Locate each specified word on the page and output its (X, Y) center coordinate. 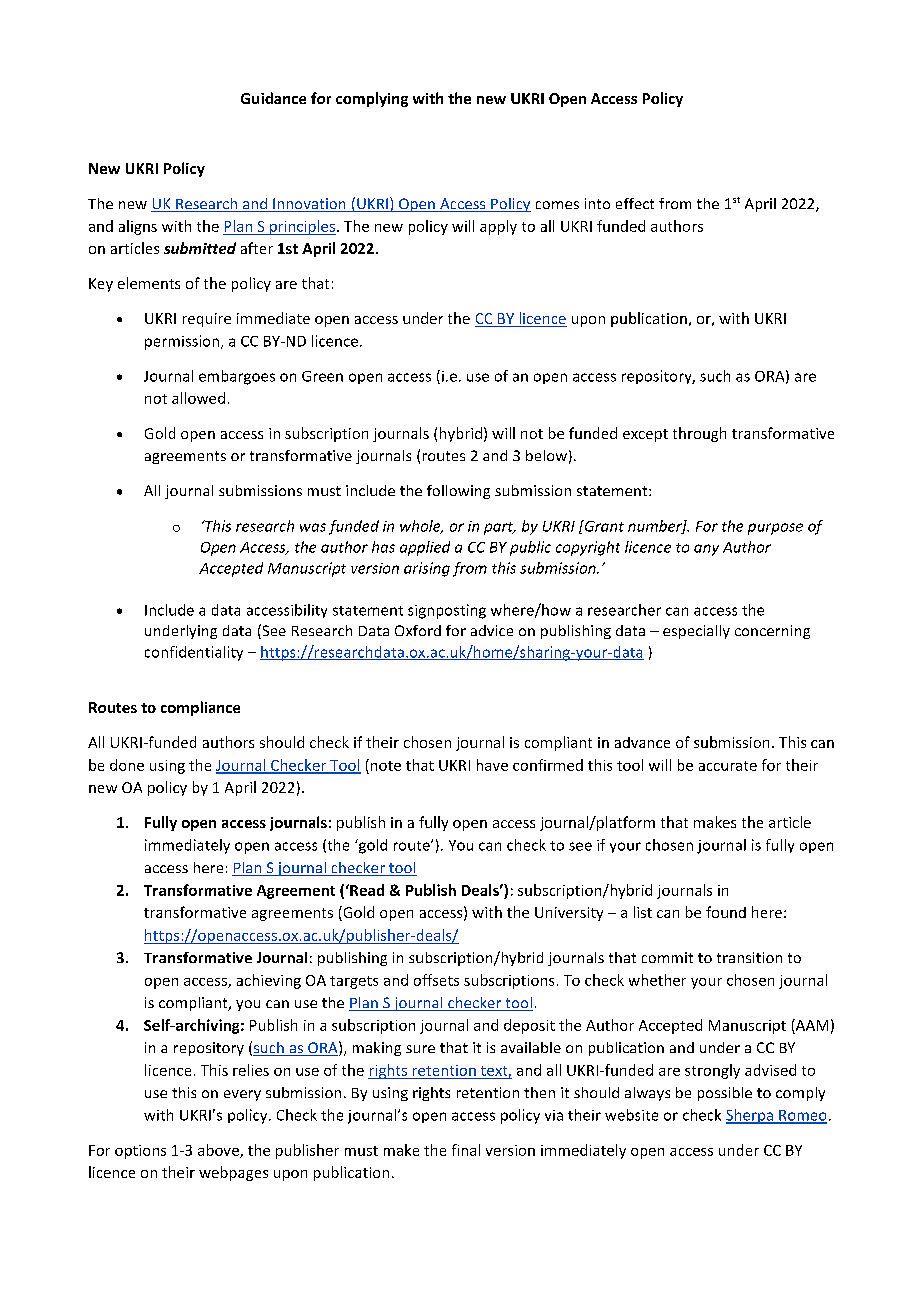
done (127, 765)
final (466, 1150)
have (492, 765)
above (219, 1151)
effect (635, 203)
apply (498, 227)
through (699, 434)
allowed (198, 398)
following (458, 492)
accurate (728, 766)
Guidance (273, 98)
